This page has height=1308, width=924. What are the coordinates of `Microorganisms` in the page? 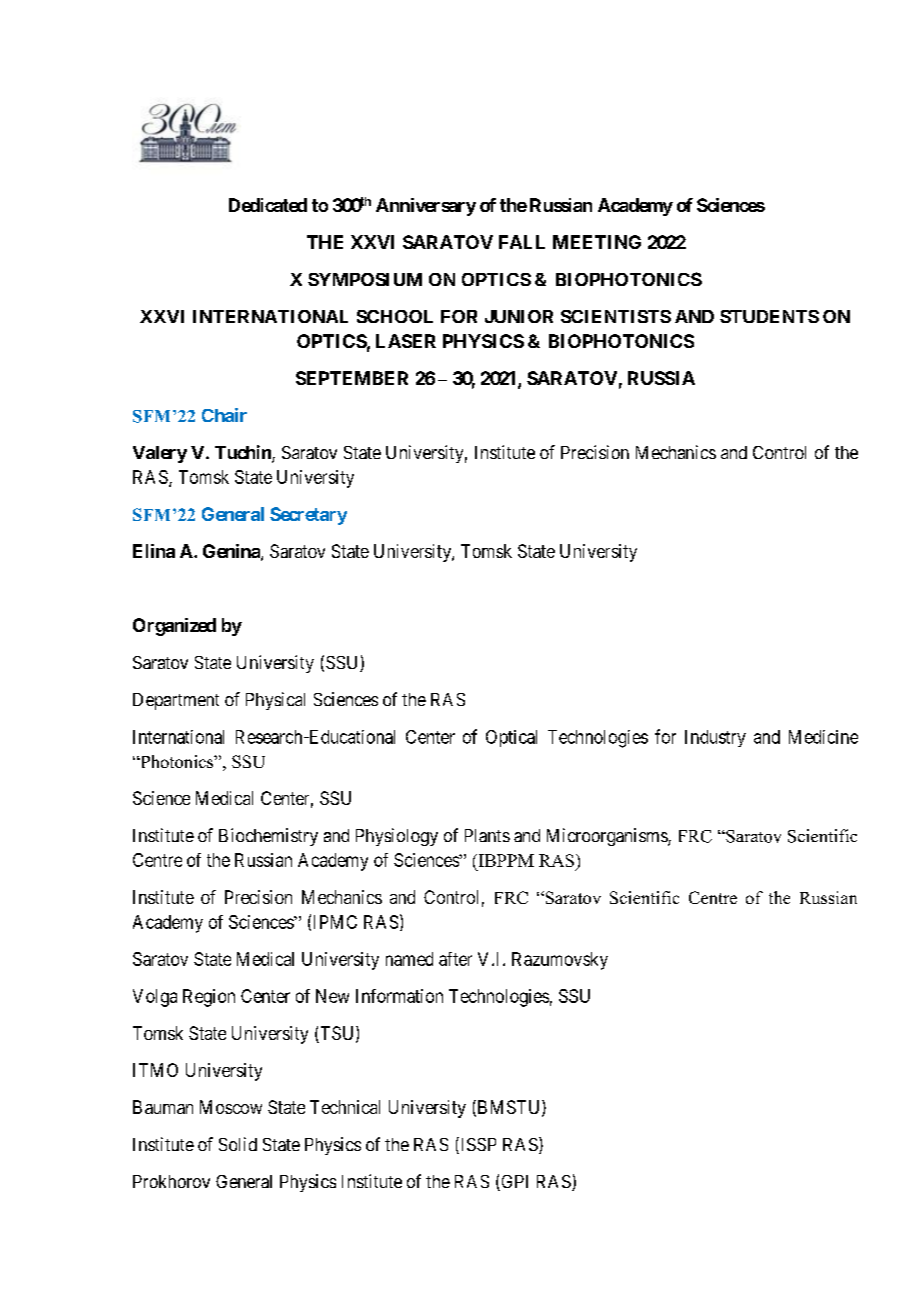 It's located at (608, 837).
